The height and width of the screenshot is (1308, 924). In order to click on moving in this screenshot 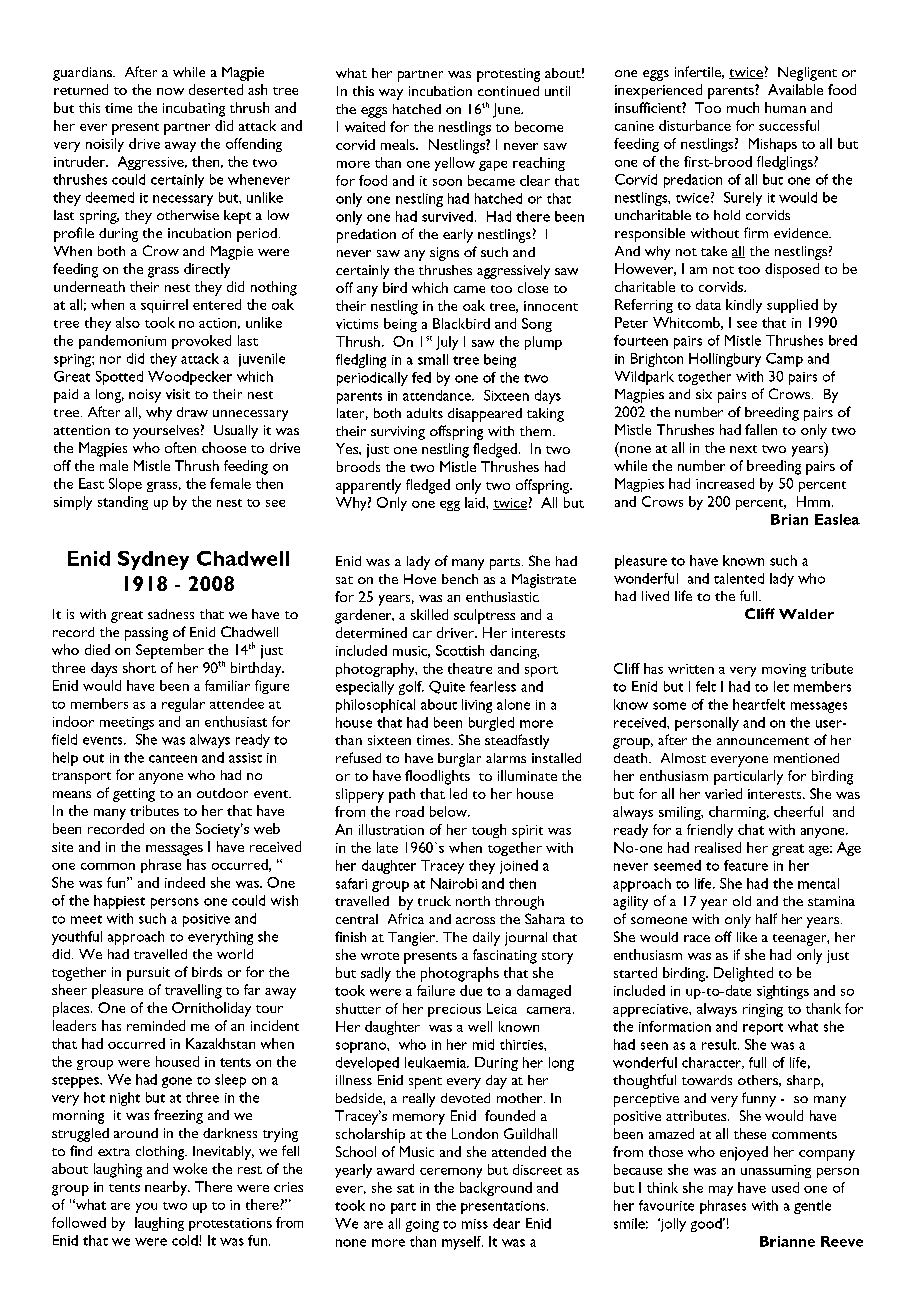, I will do `click(784, 670)`.
